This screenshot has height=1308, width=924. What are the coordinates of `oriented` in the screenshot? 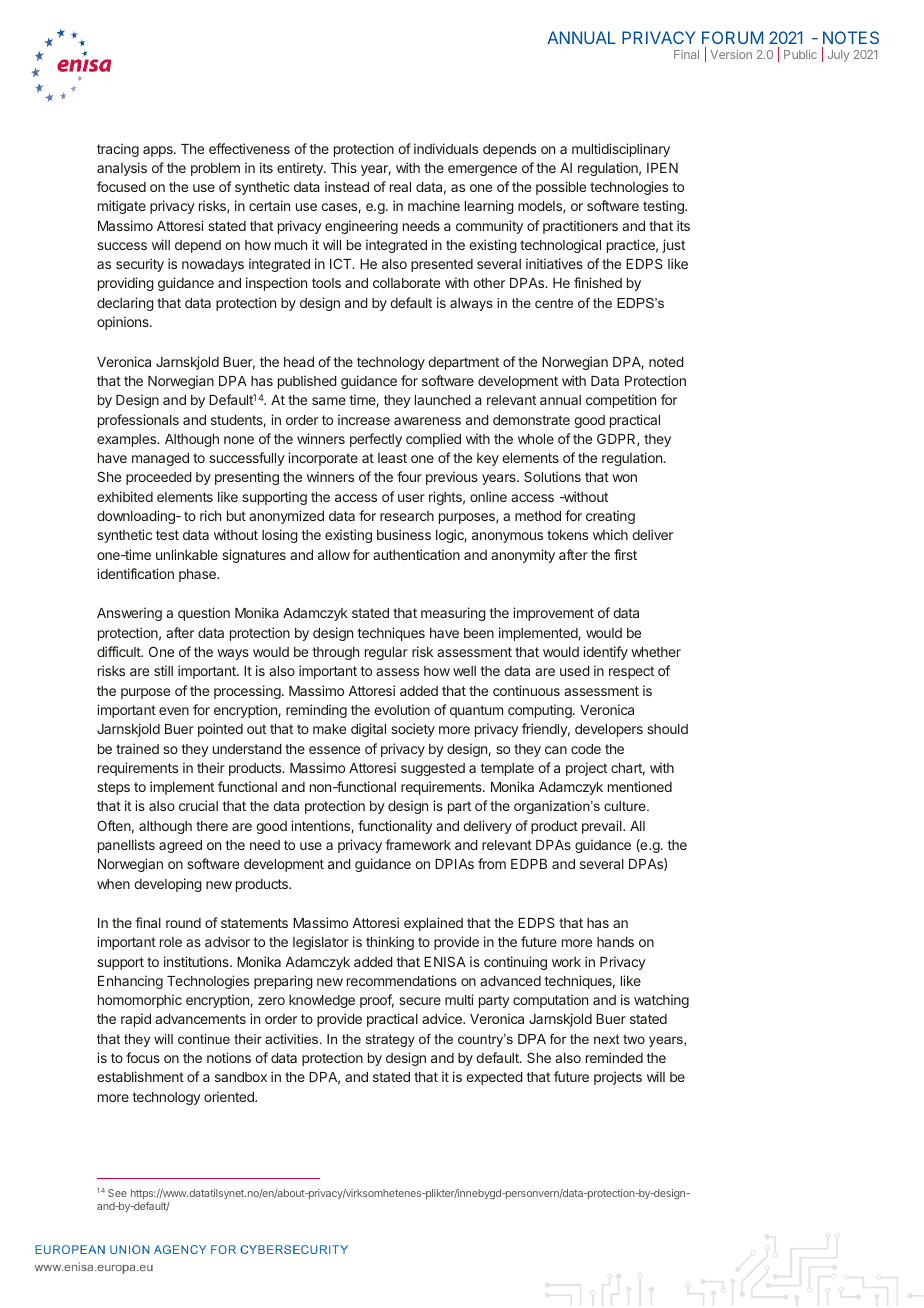 It's located at (230, 1096).
